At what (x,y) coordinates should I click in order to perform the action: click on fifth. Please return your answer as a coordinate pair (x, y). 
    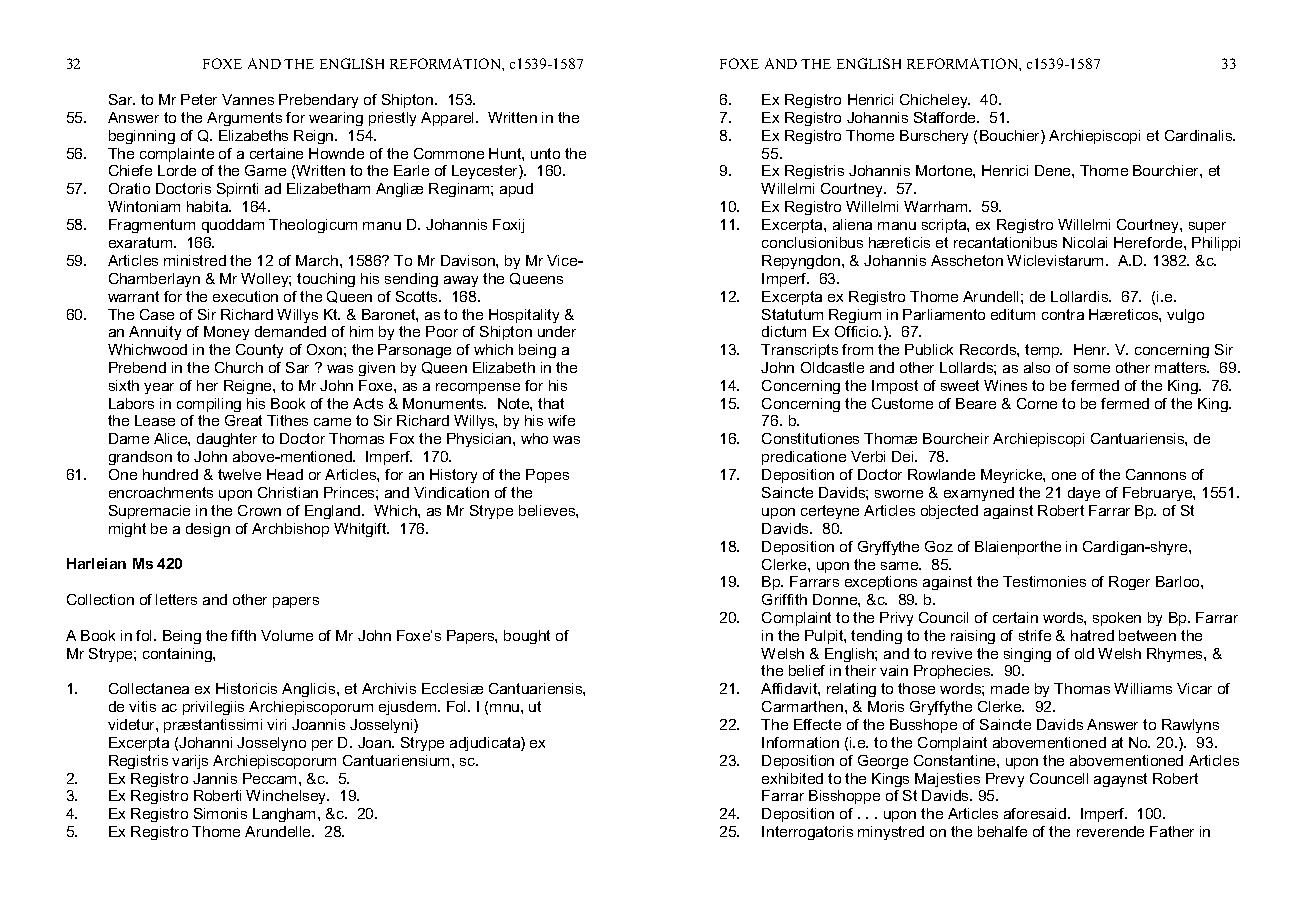
    Looking at the image, I should click on (243, 635).
